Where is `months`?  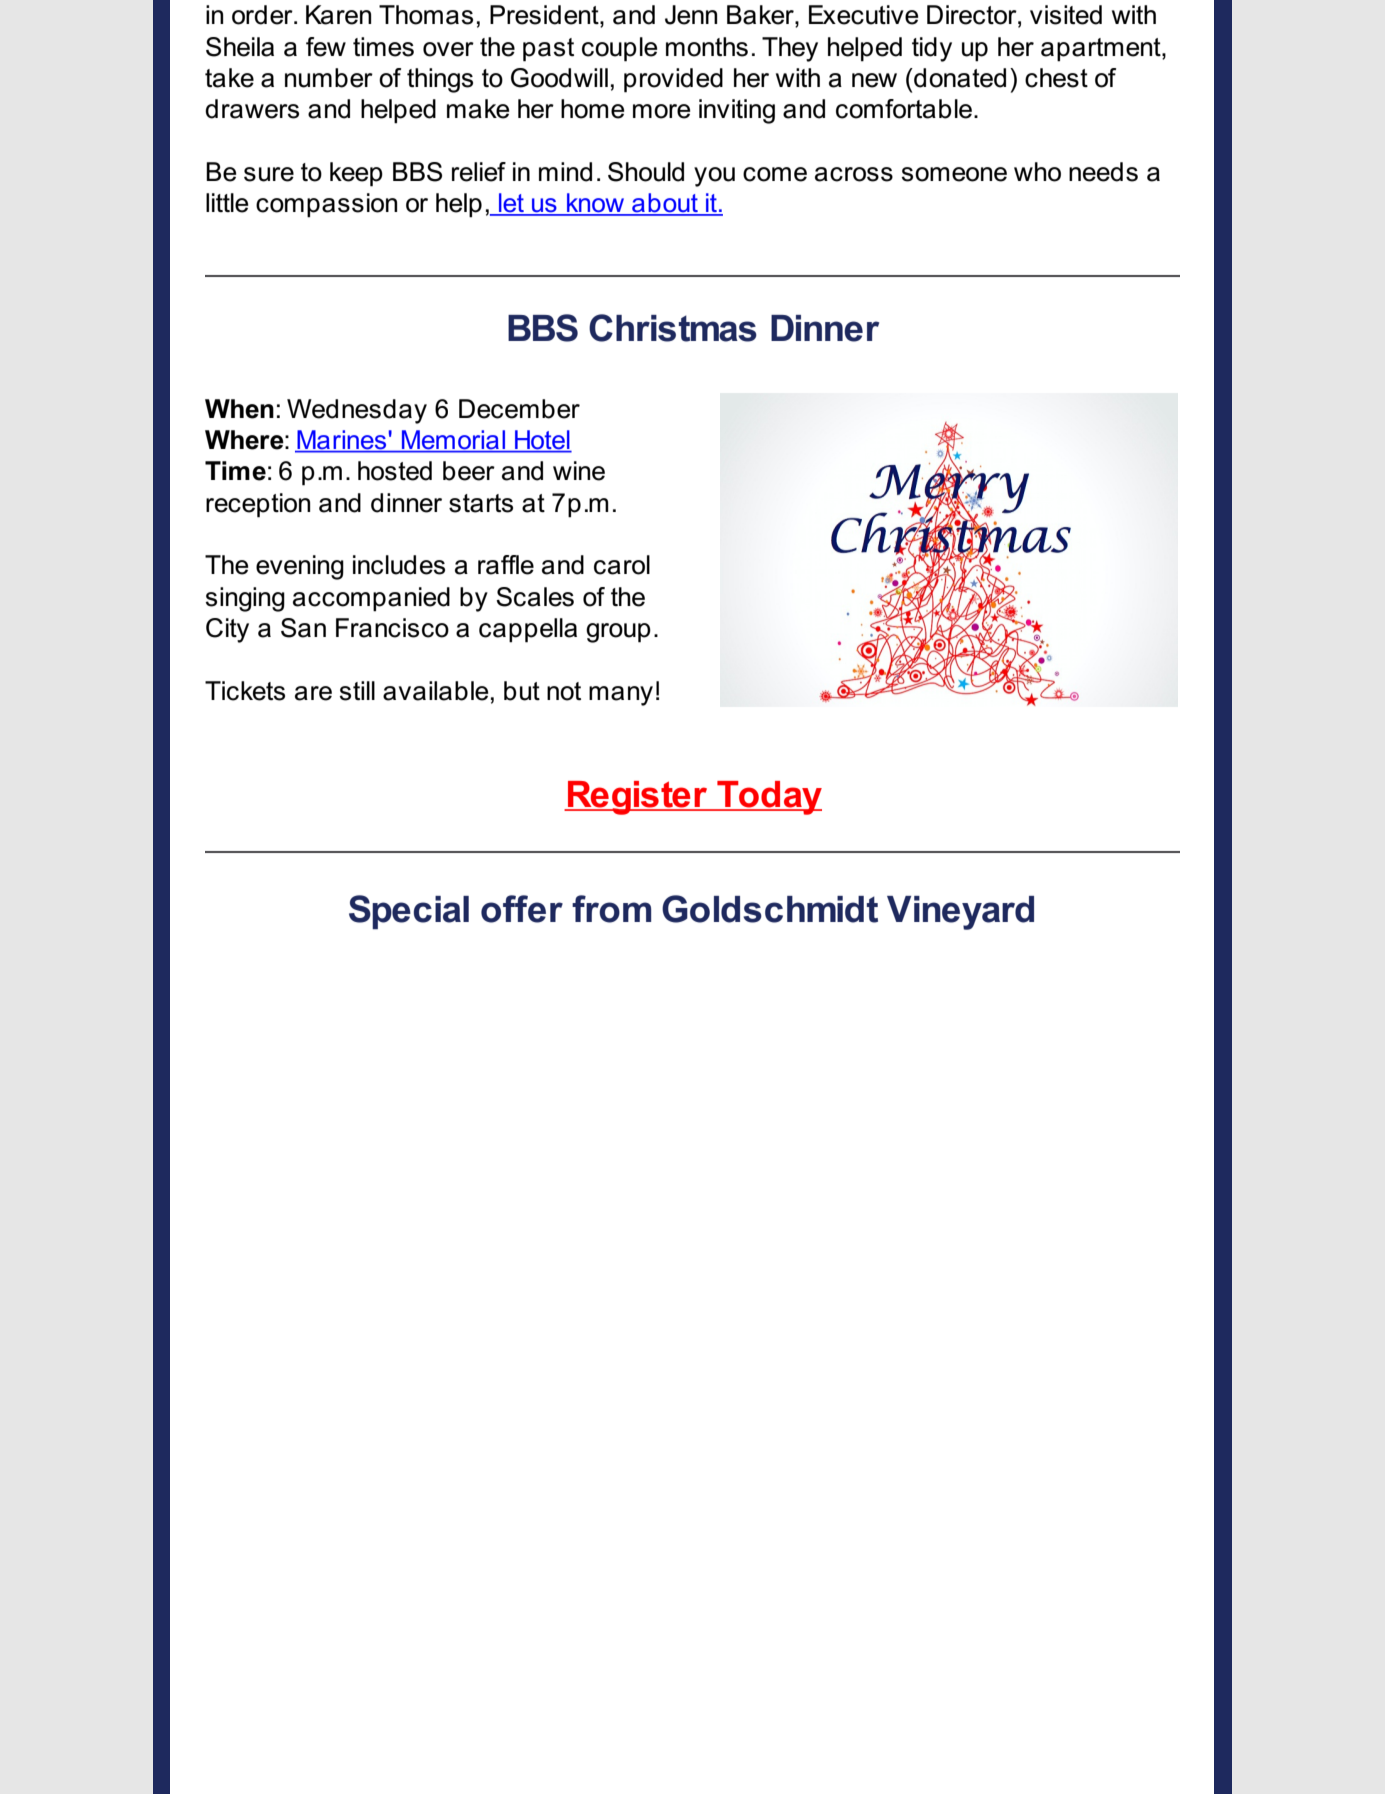 months is located at coordinates (707, 47).
